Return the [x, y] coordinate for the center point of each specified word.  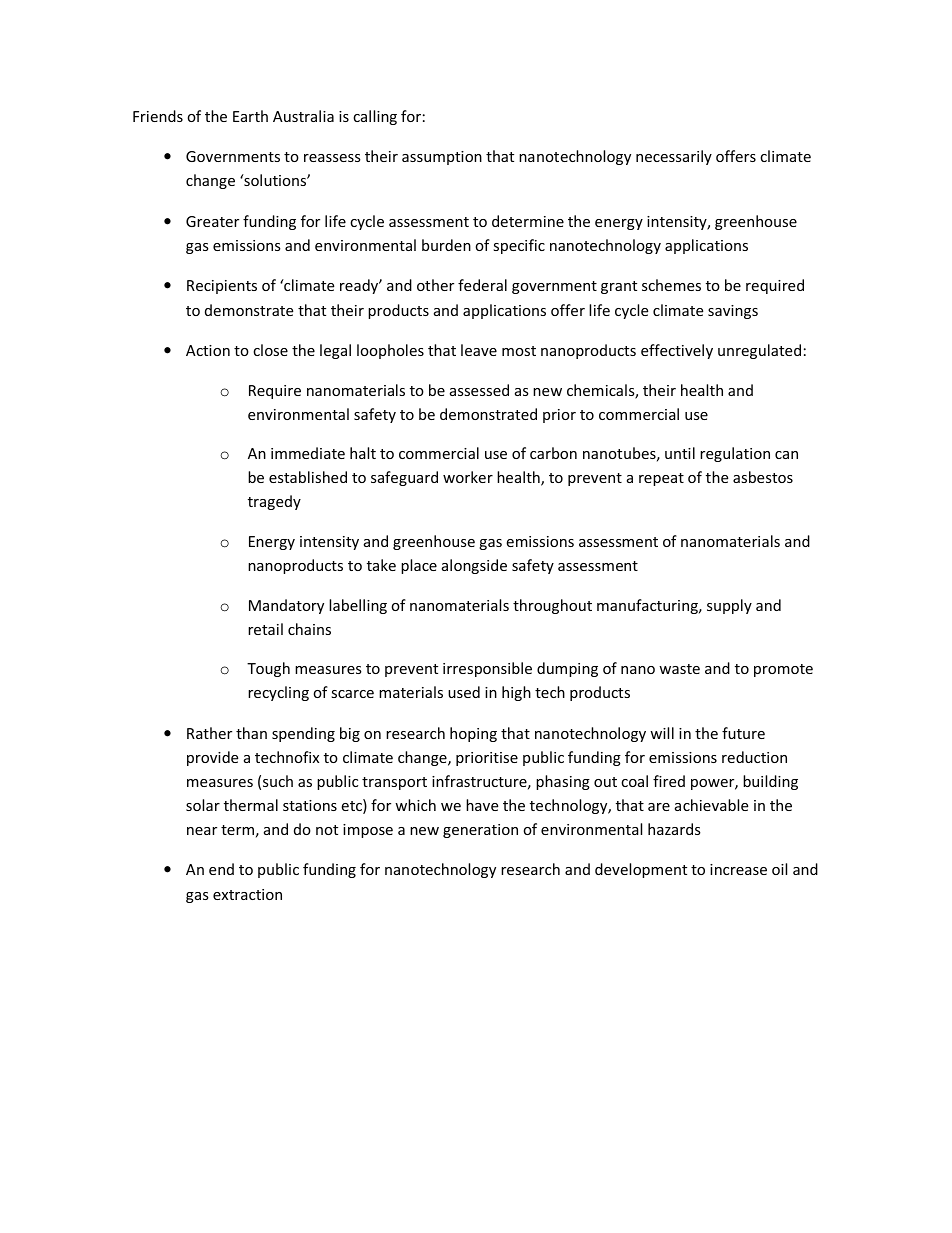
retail [265, 629]
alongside [474, 566]
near [202, 831]
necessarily [674, 157]
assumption [442, 158]
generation [480, 831]
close [270, 350]
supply [729, 606]
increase [738, 869]
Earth [250, 116]
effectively [677, 351]
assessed [479, 390]
